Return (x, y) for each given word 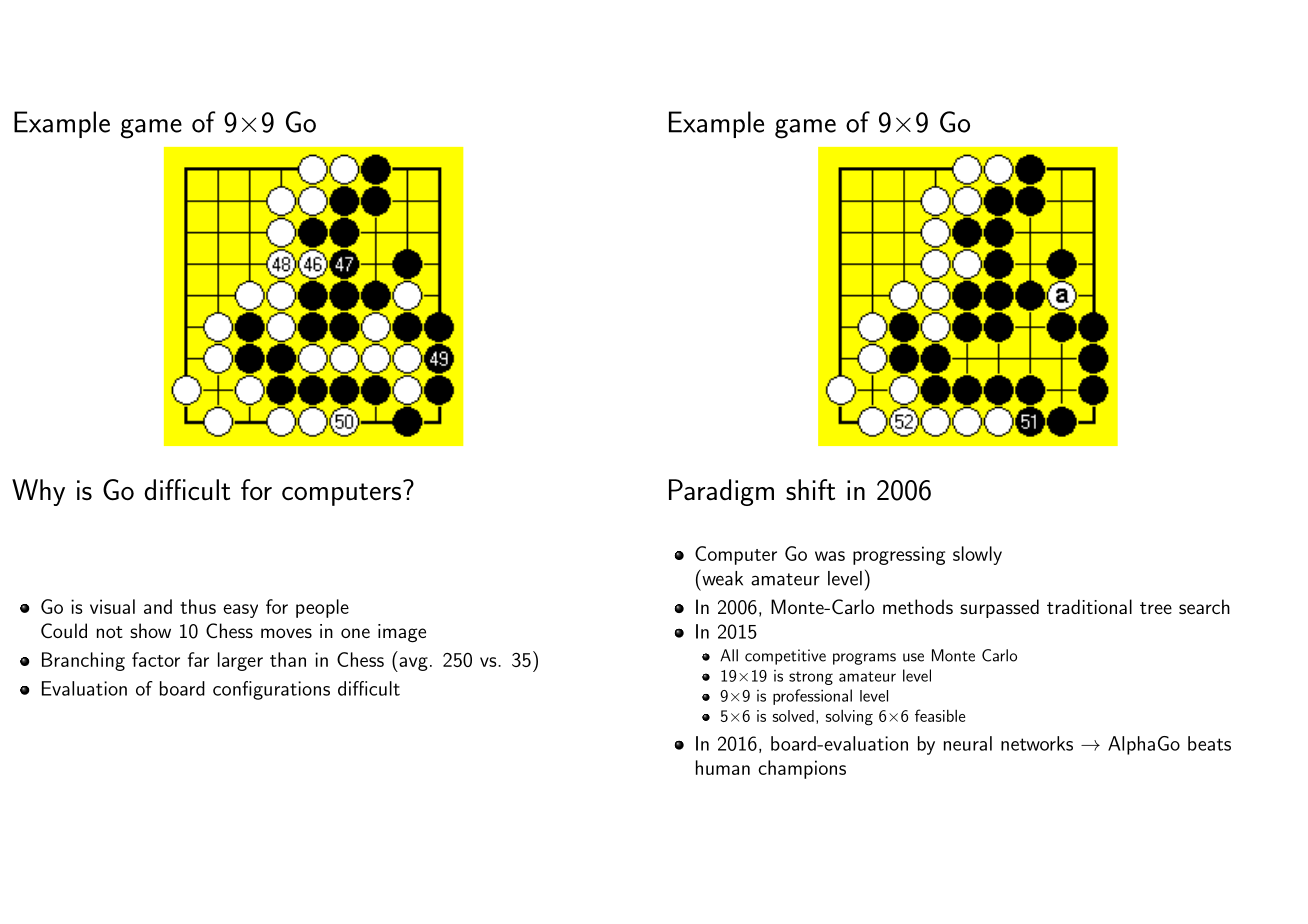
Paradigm (721, 492)
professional (812, 697)
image (402, 633)
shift (810, 489)
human (723, 767)
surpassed (999, 608)
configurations (271, 690)
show (150, 630)
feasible (940, 715)
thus (198, 606)
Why (38, 492)
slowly (977, 555)
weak (721, 577)
